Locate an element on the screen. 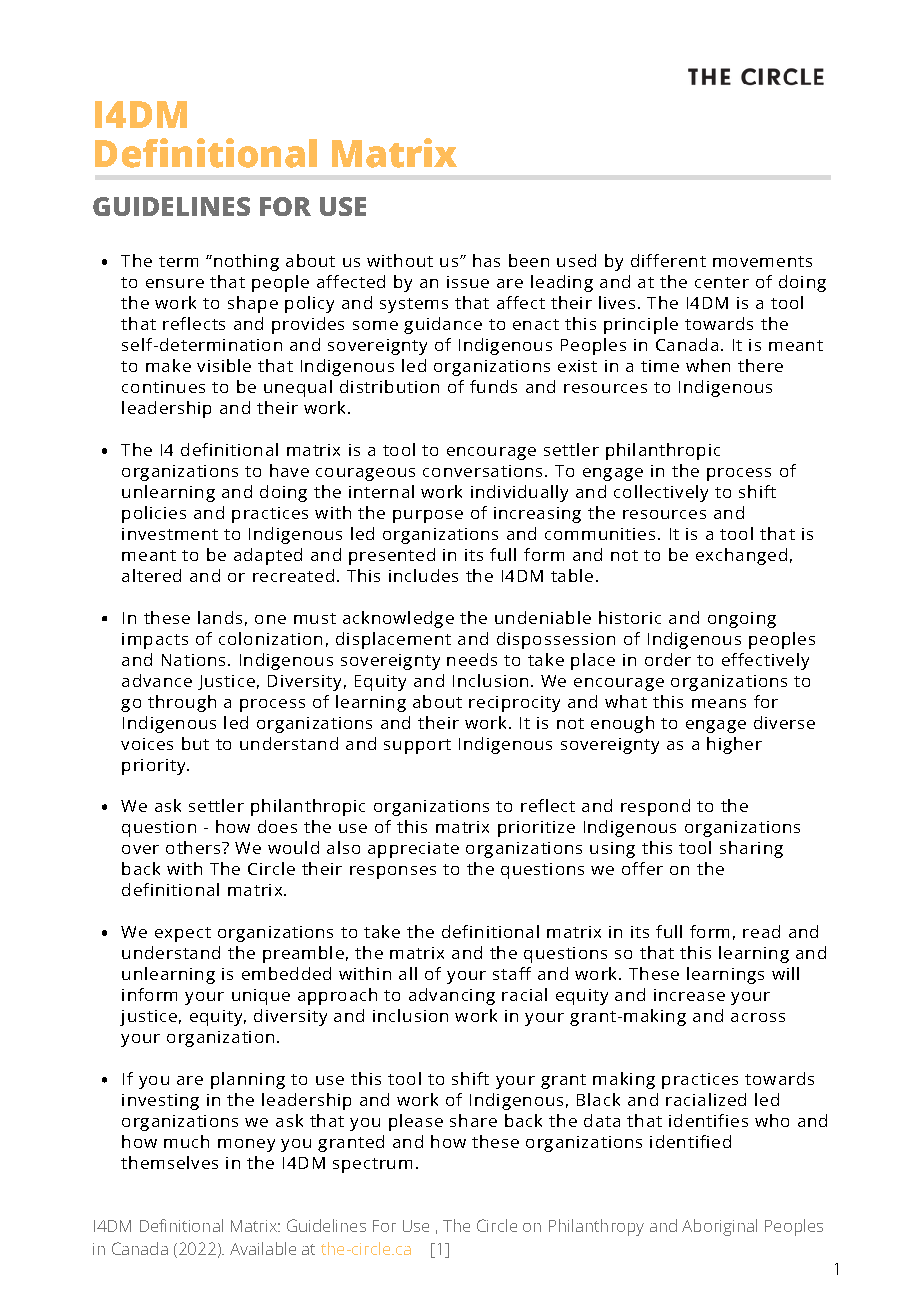  Available is located at coordinates (263, 1248).
